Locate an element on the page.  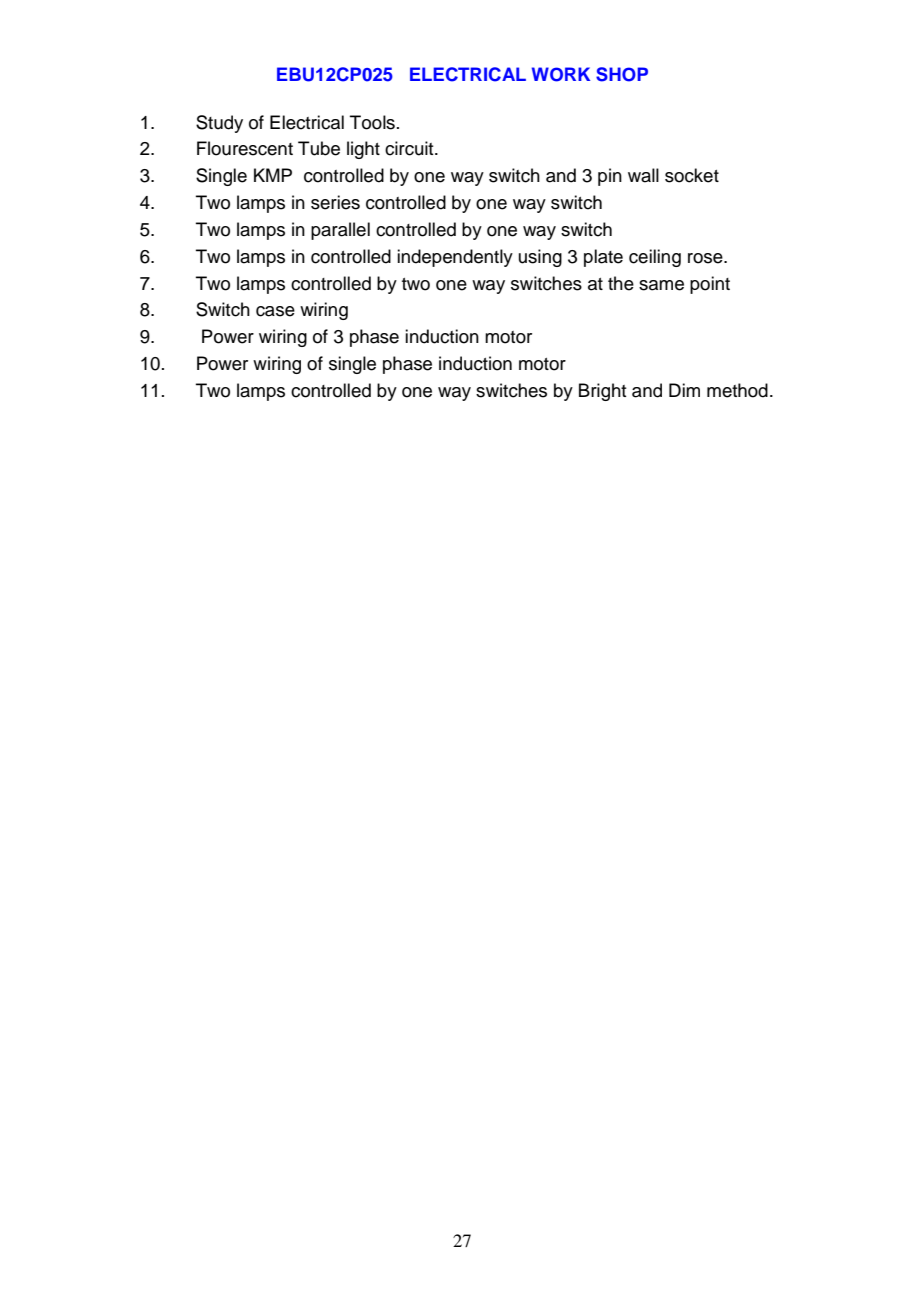
SHOP is located at coordinates (622, 74).
